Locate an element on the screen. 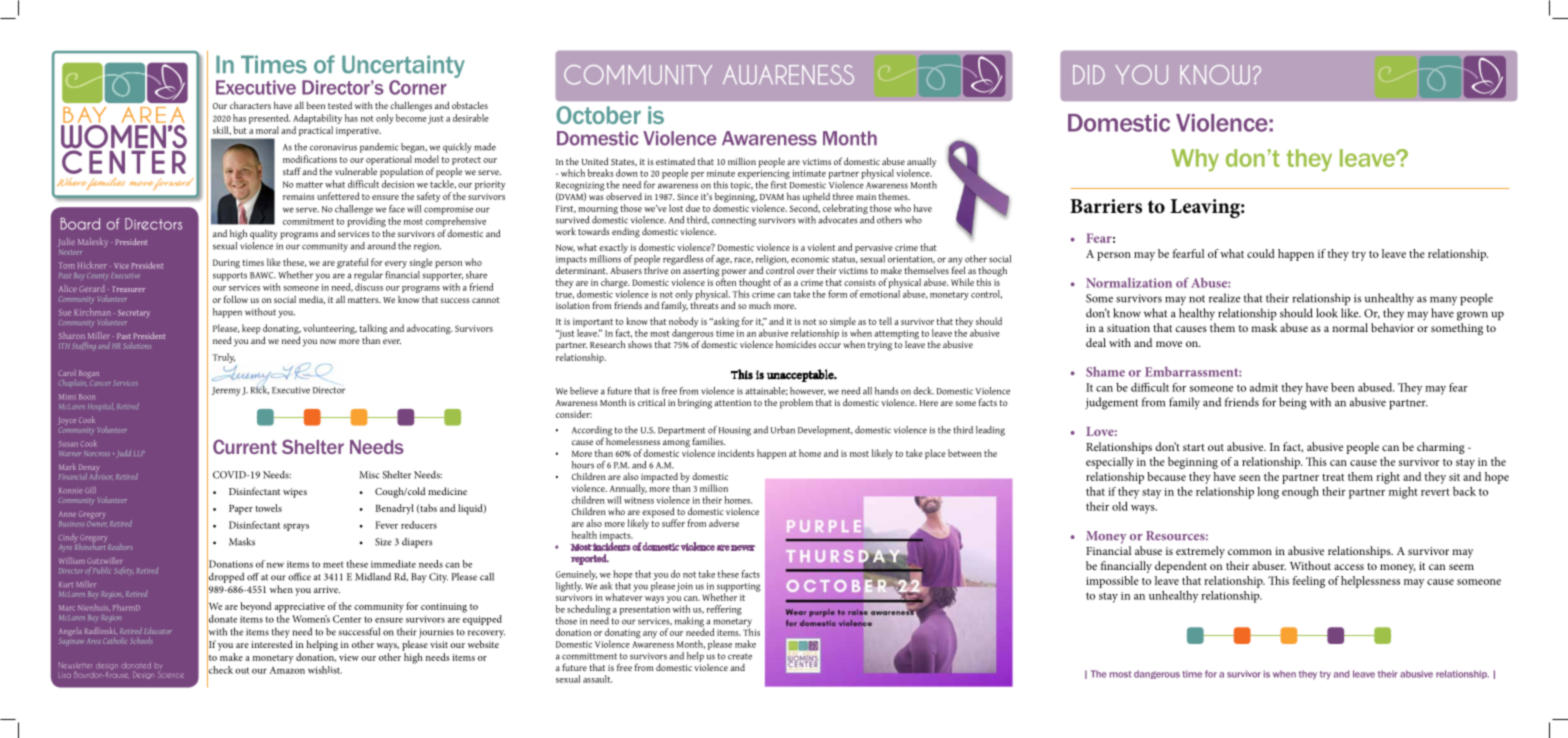 Image resolution: width=1568 pixels, height=738 pixels. could is located at coordinates (1261, 253).
